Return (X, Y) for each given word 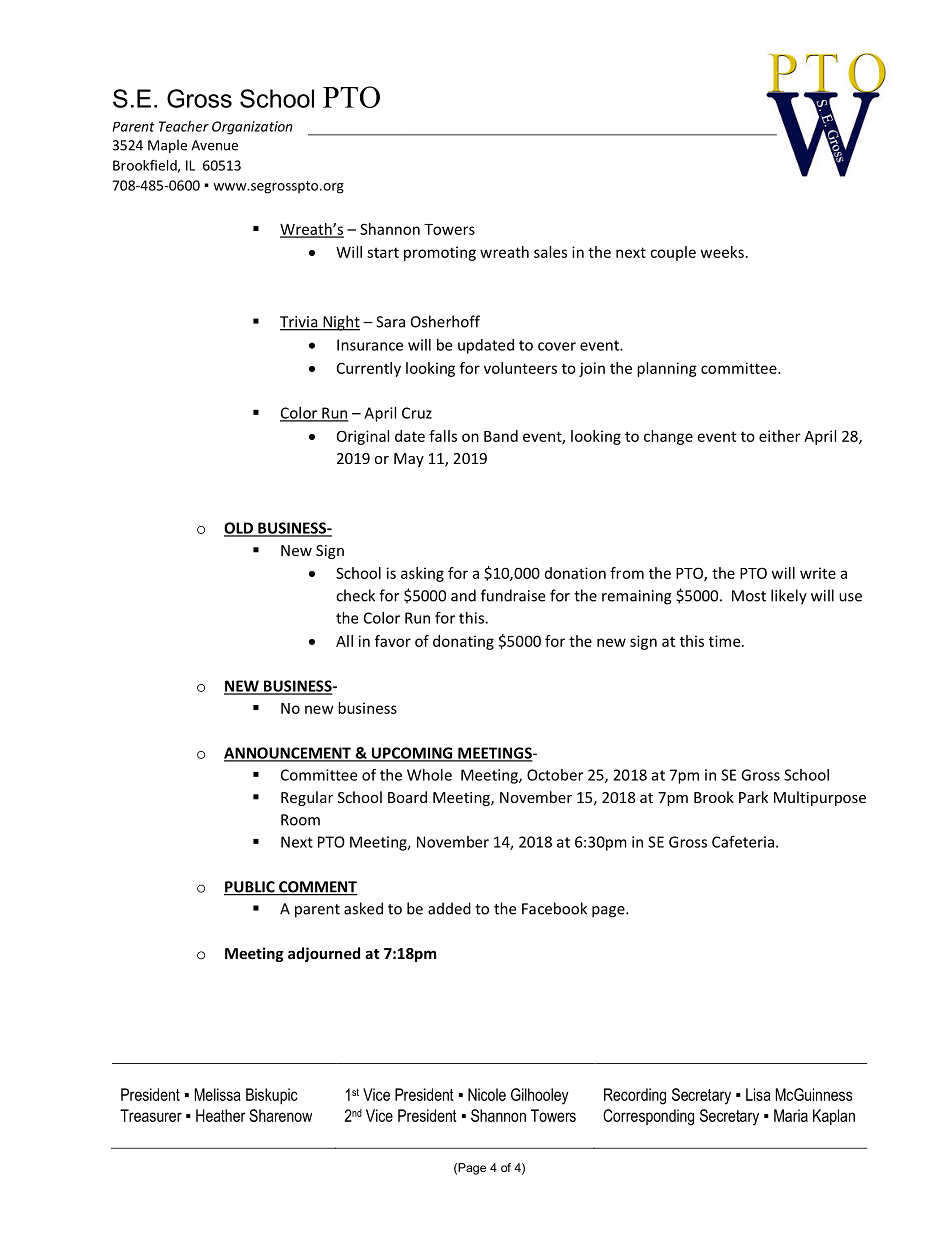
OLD (239, 529)
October (555, 775)
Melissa (217, 1094)
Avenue (214, 145)
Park (753, 797)
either (779, 436)
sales (550, 252)
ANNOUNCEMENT (288, 754)
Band (501, 436)
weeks (722, 252)
